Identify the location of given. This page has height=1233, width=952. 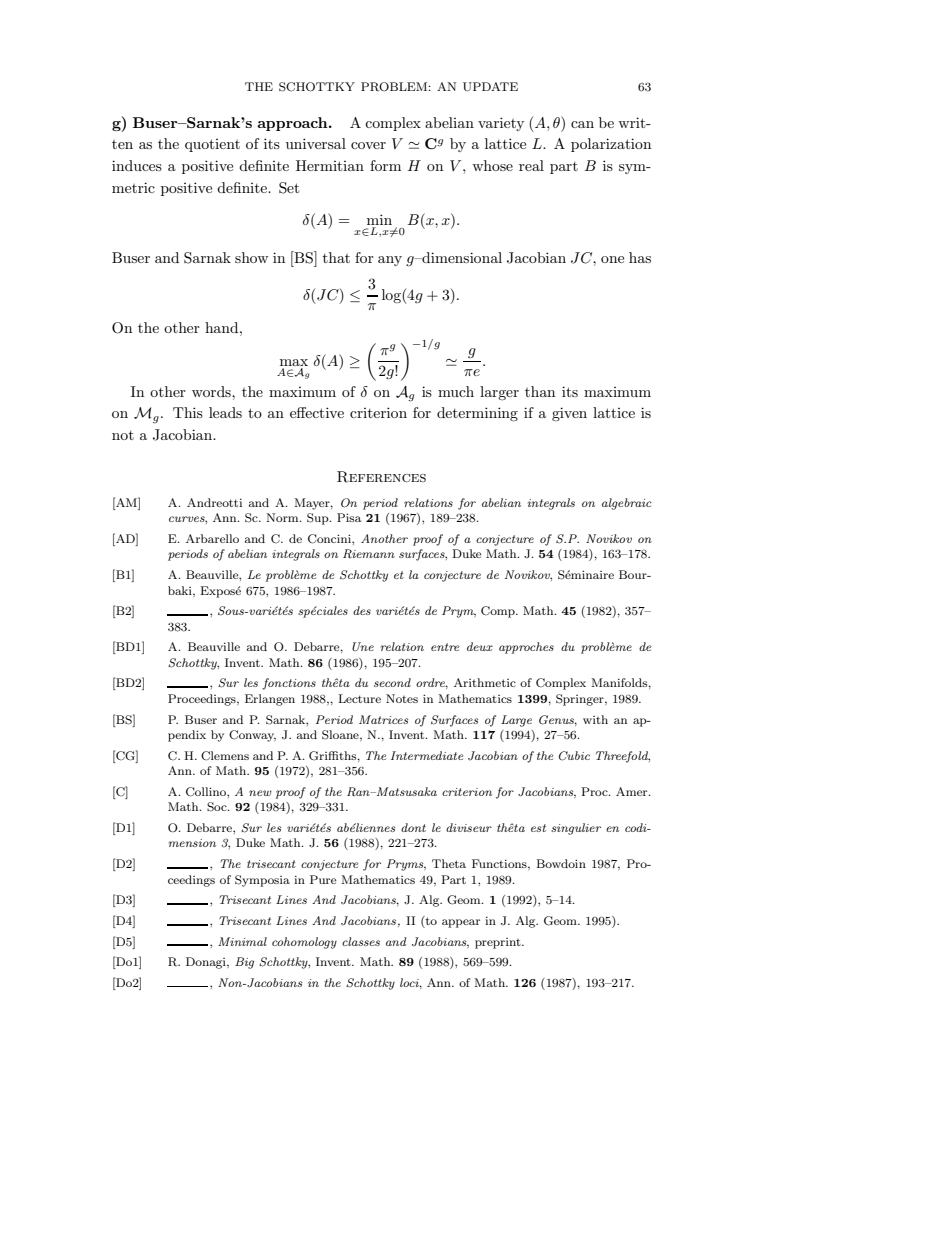
(569, 414).
